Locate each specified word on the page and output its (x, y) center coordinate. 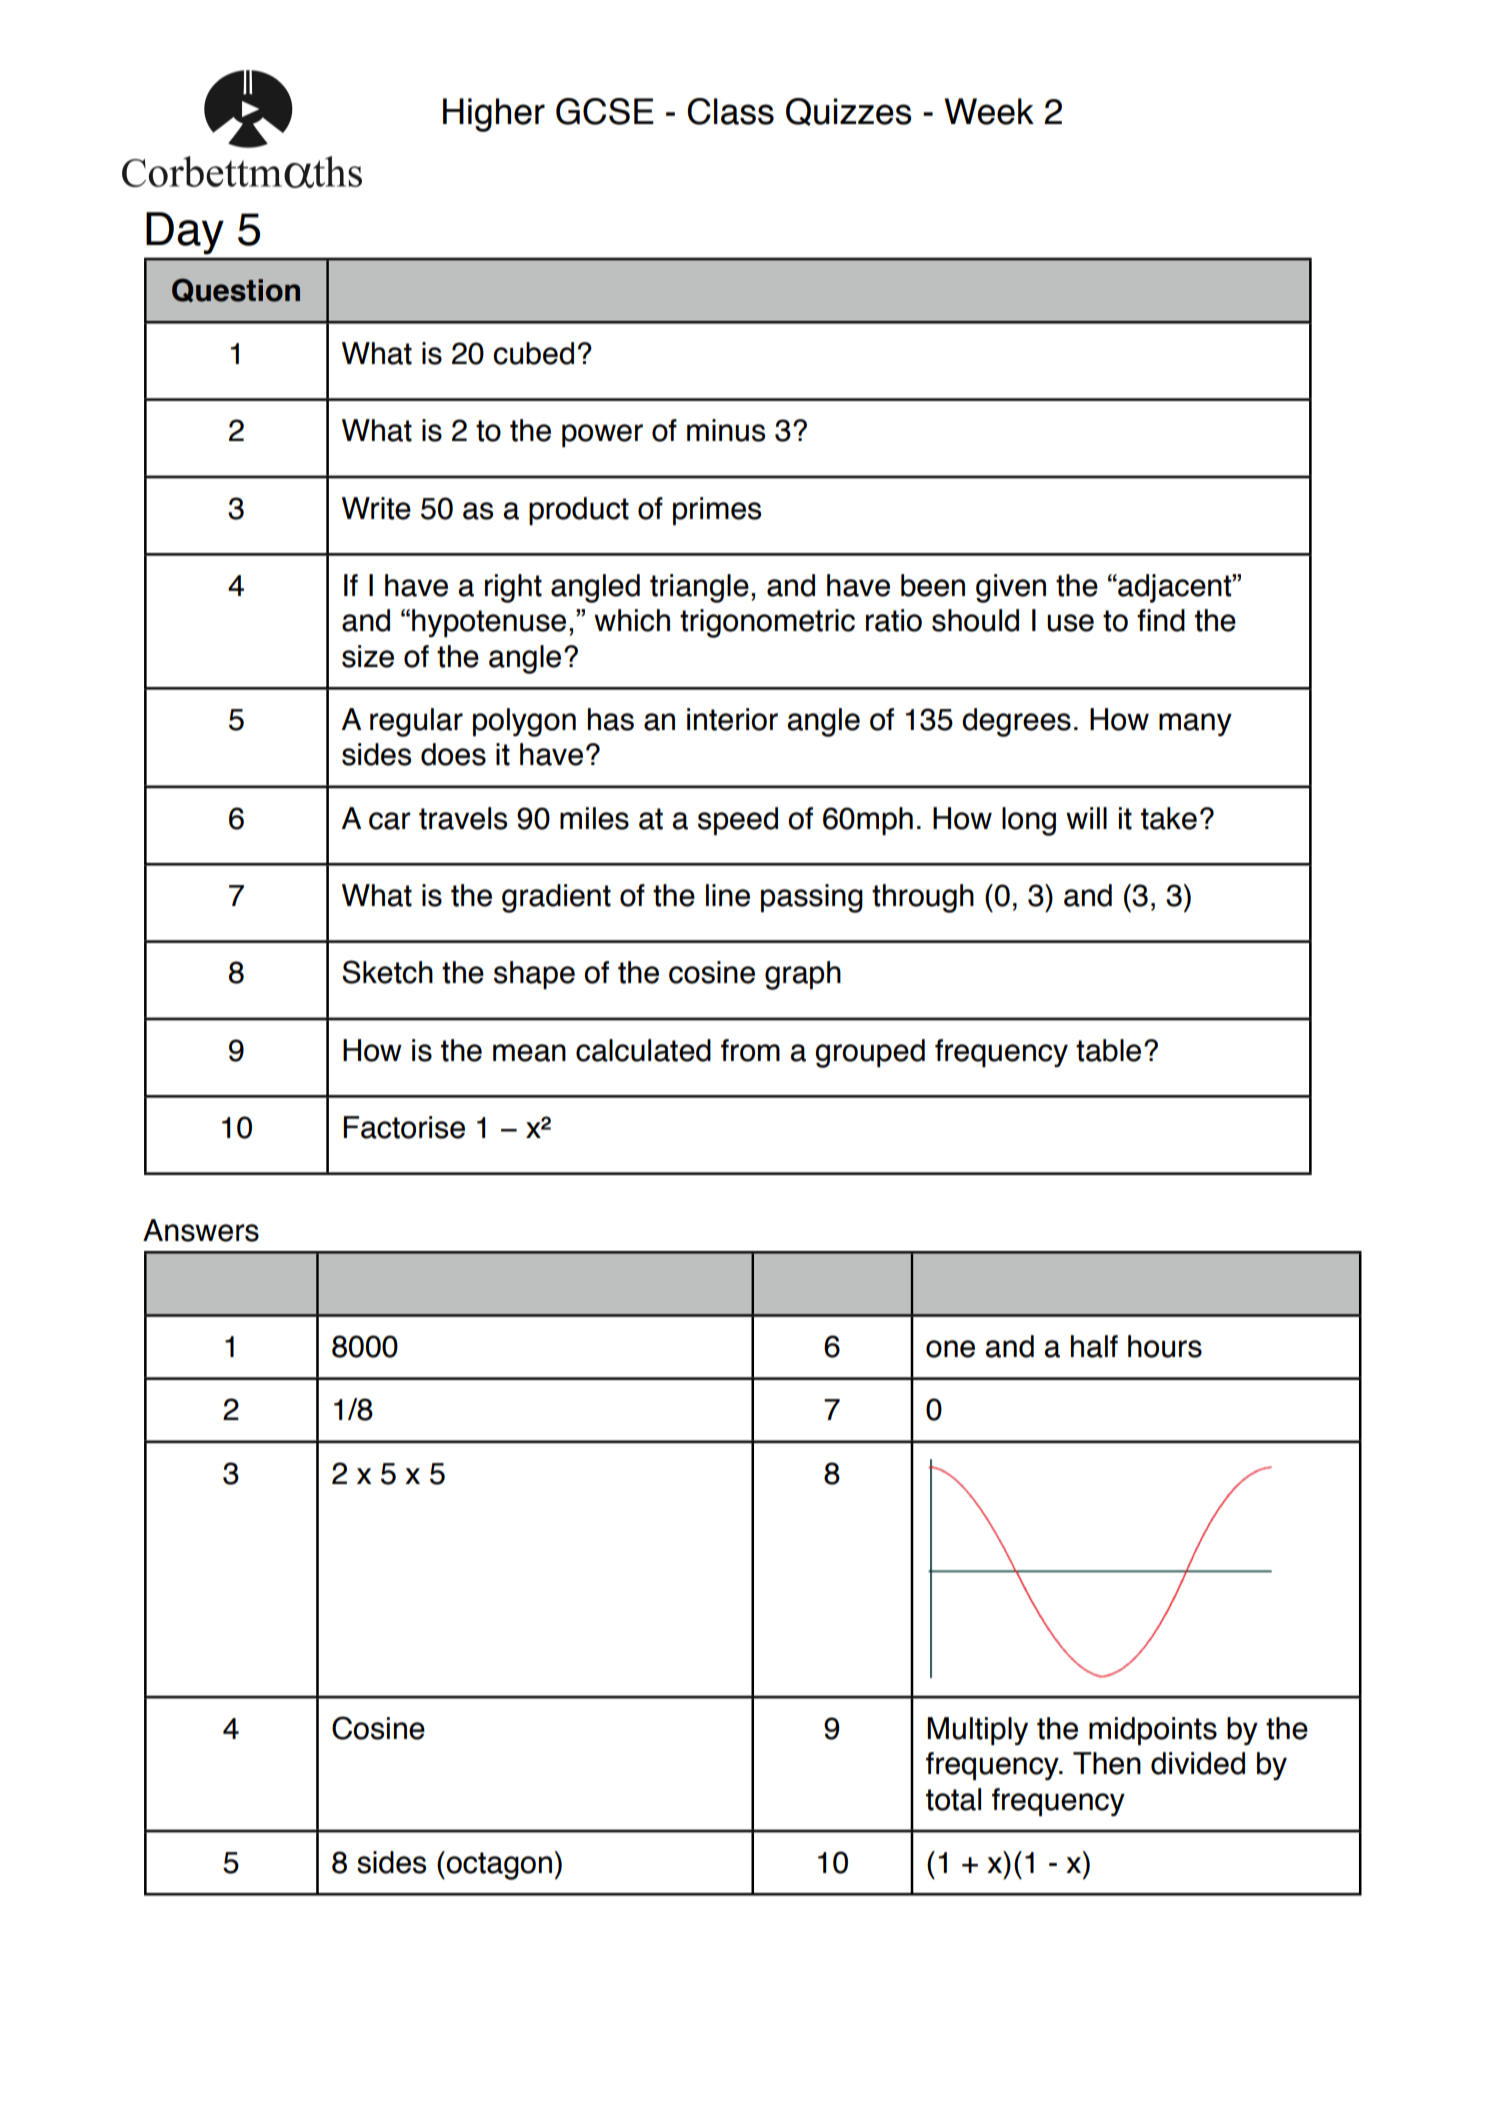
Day (185, 233)
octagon (498, 1865)
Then (1107, 1763)
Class (730, 111)
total (953, 1799)
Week (989, 111)
